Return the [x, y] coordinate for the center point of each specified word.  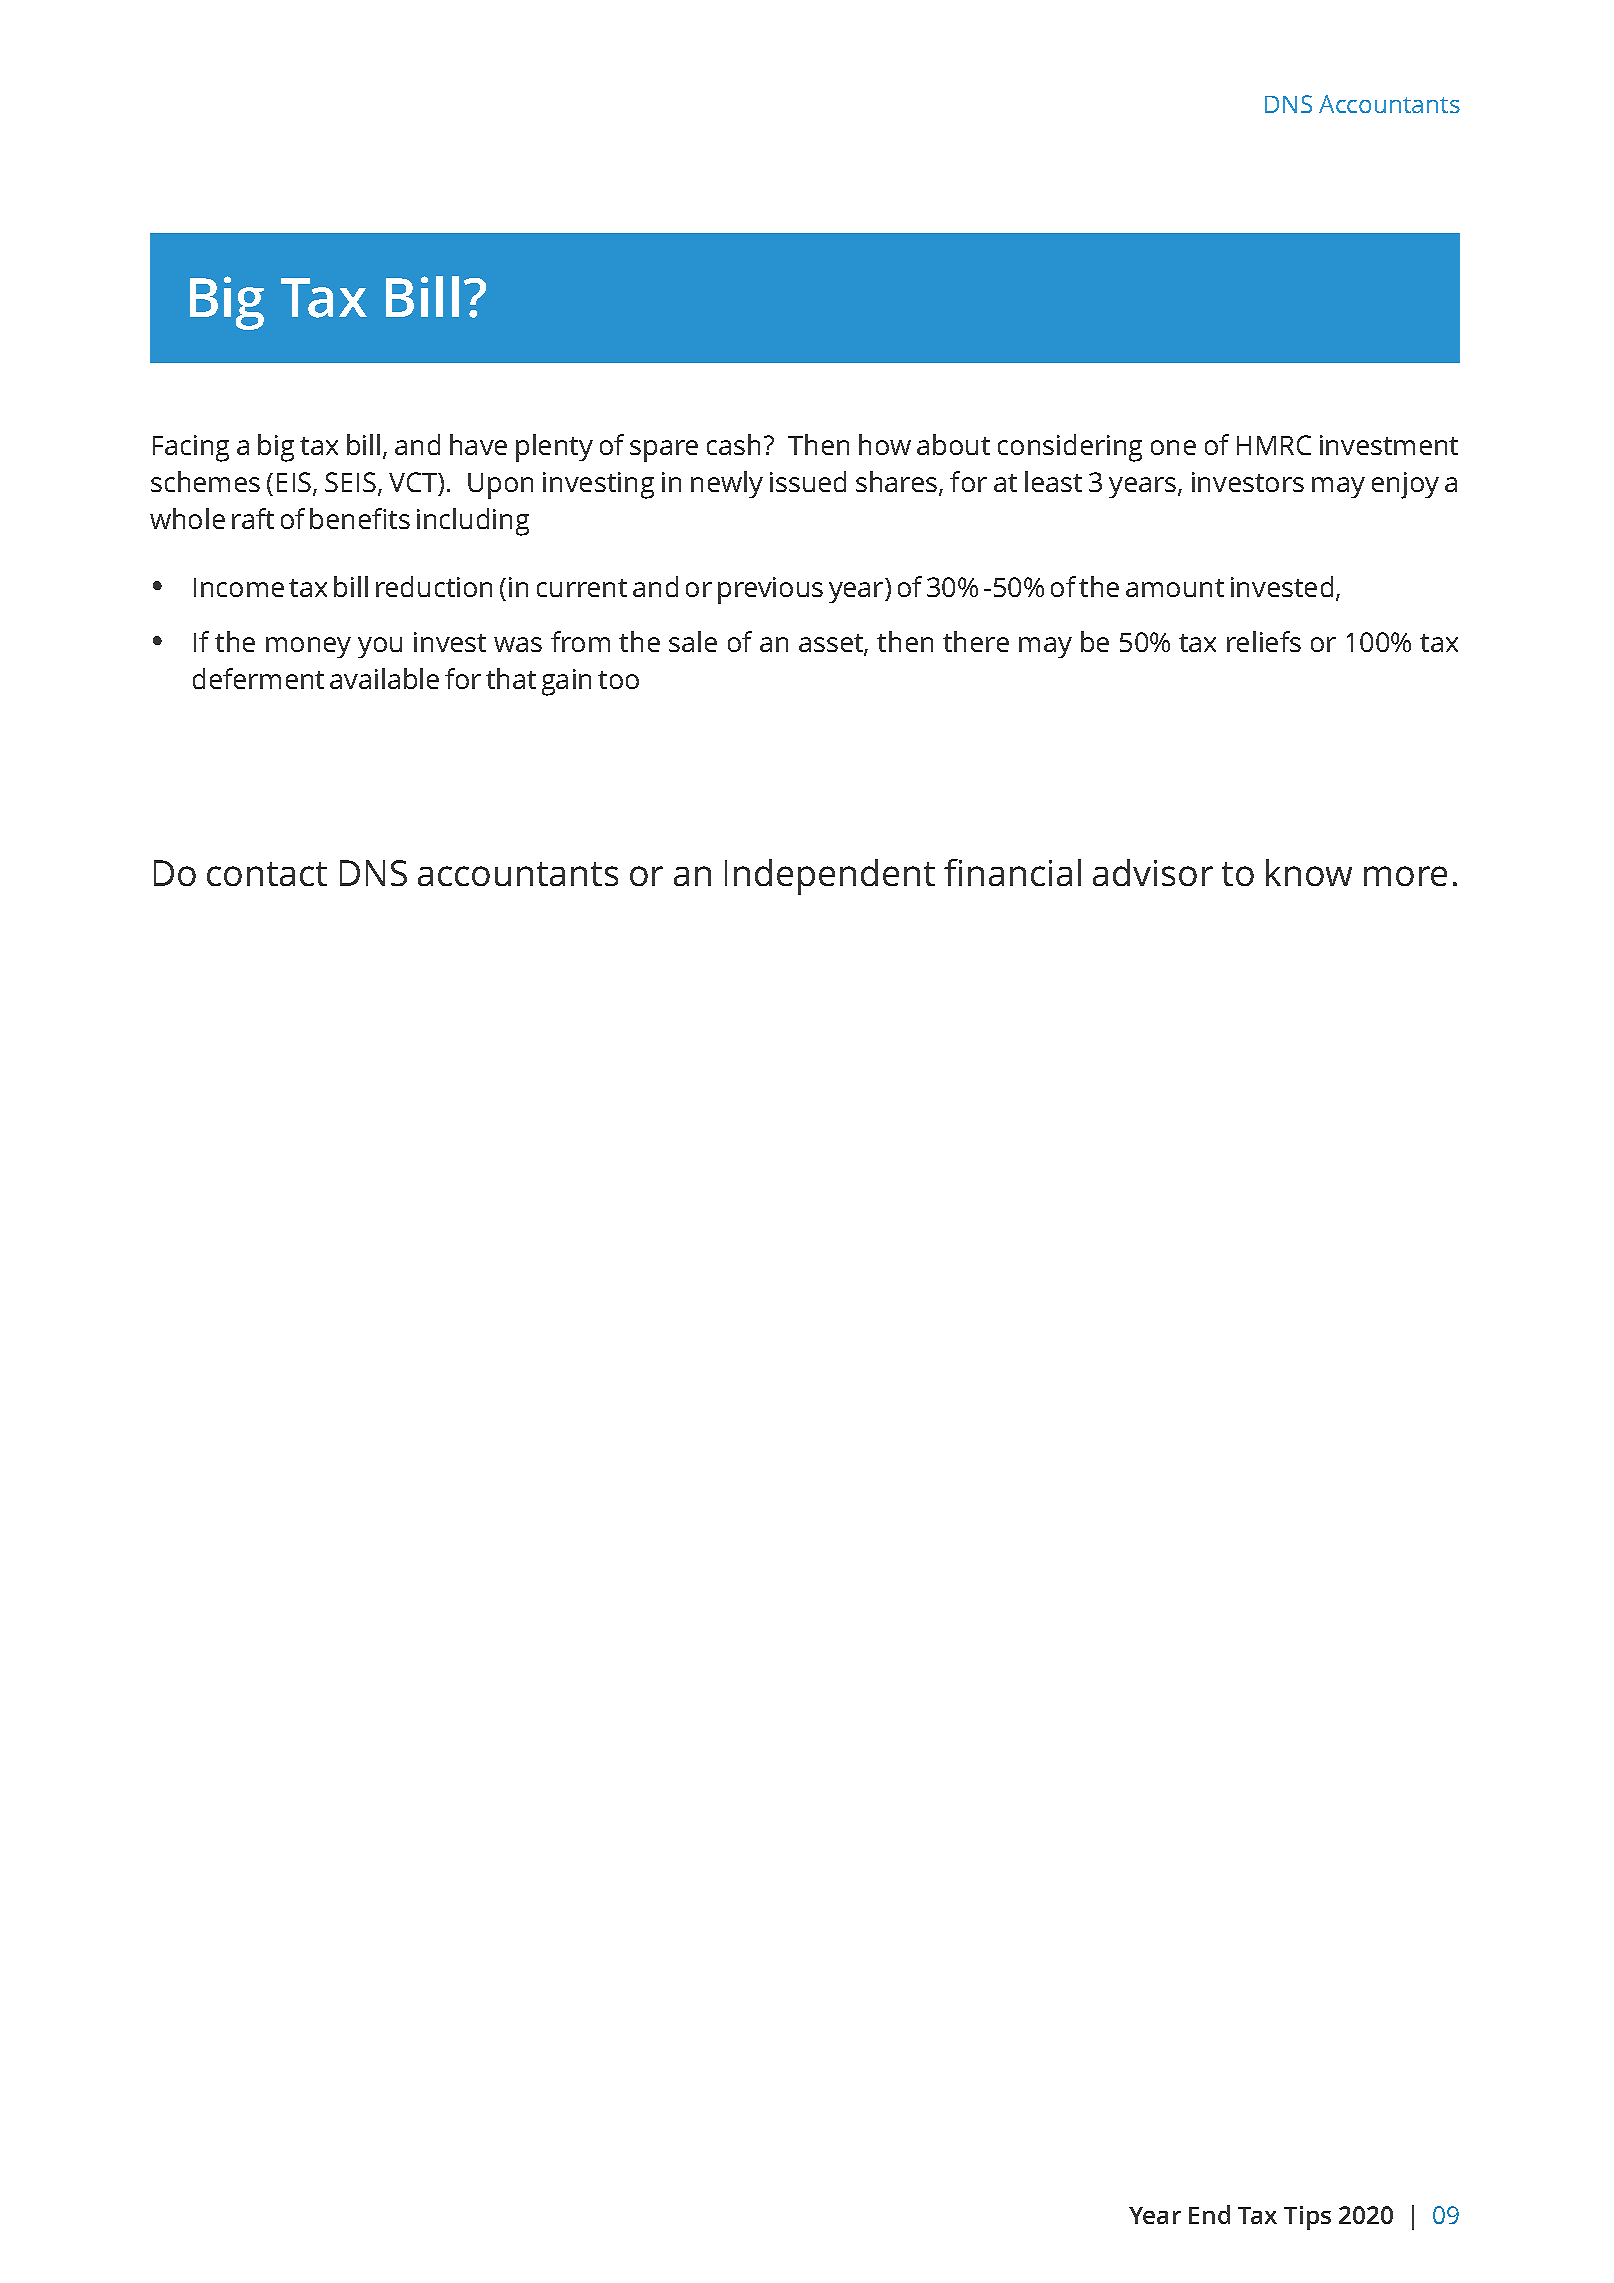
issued [808, 481]
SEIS [350, 482]
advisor [1153, 872]
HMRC [1274, 445]
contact [267, 874]
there [976, 641]
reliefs [1264, 641]
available [384, 678]
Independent [830, 877]
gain [566, 682]
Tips [1307, 2218]
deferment [258, 678]
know [1309, 872]
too [618, 680]
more [1405, 876]
